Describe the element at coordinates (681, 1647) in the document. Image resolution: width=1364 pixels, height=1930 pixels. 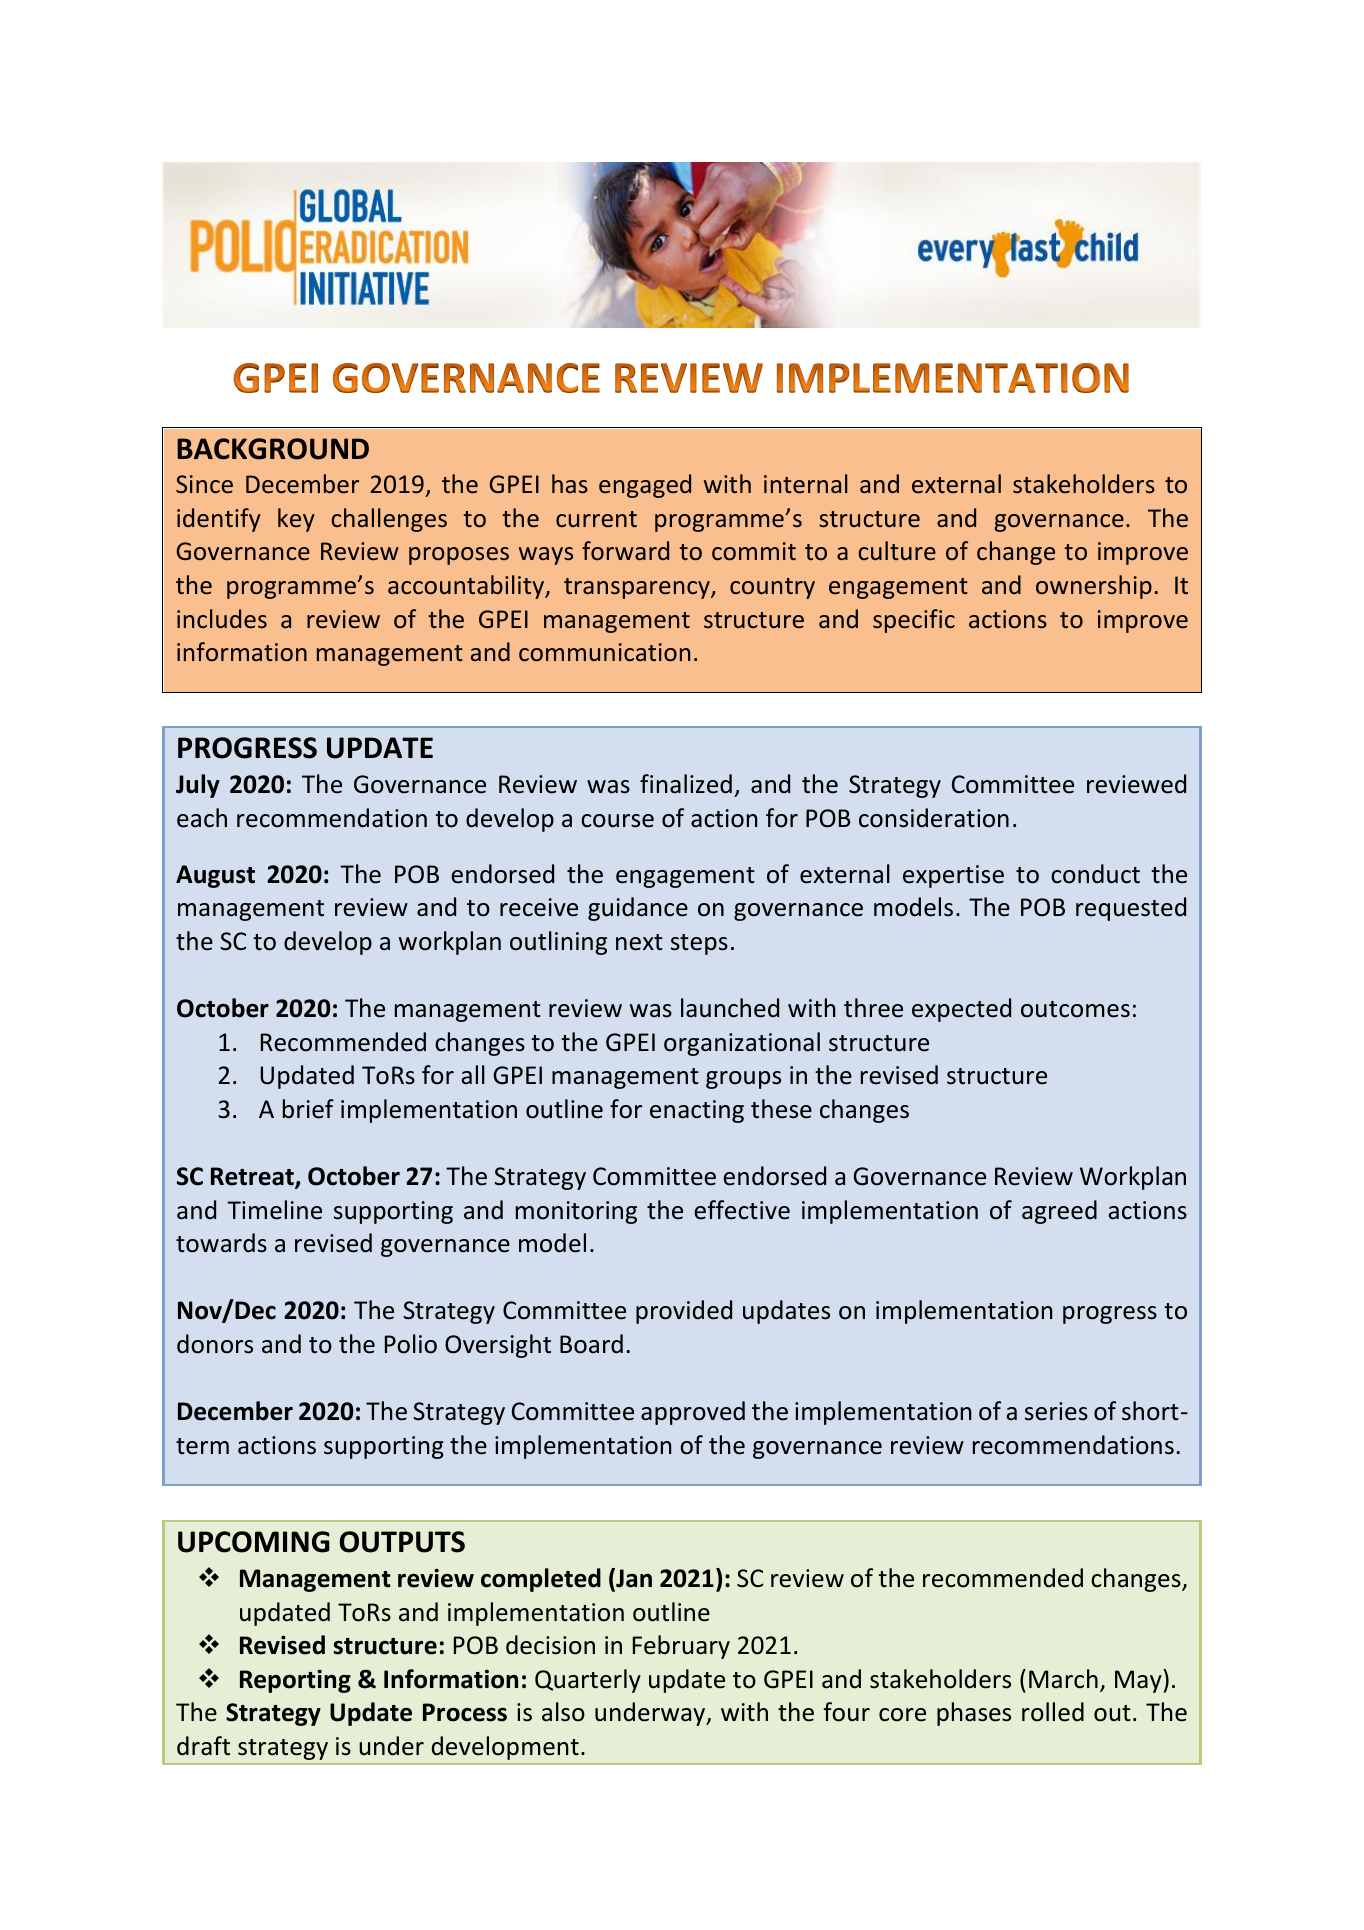
I see `February` at that location.
